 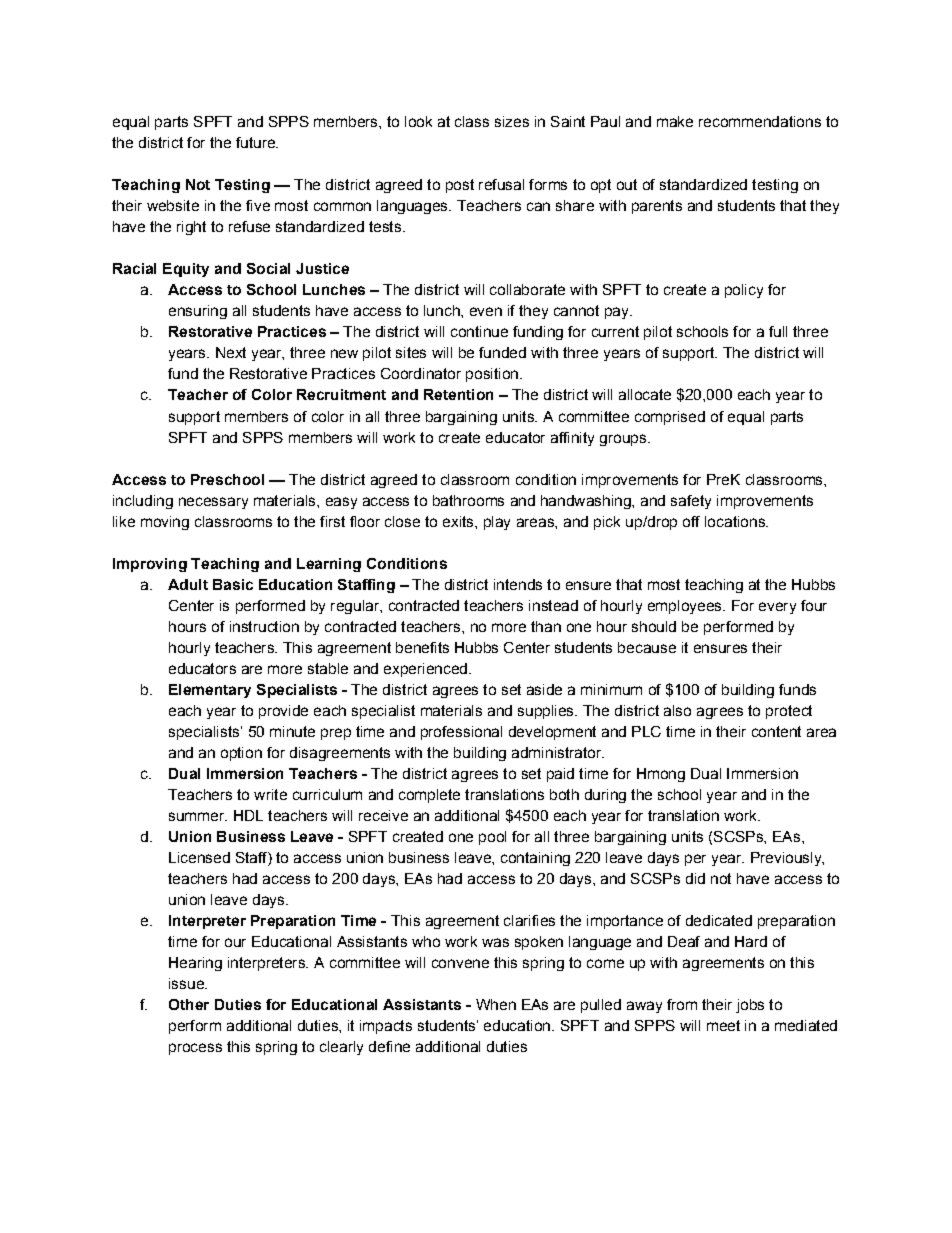 I want to click on Adult, so click(x=188, y=584).
